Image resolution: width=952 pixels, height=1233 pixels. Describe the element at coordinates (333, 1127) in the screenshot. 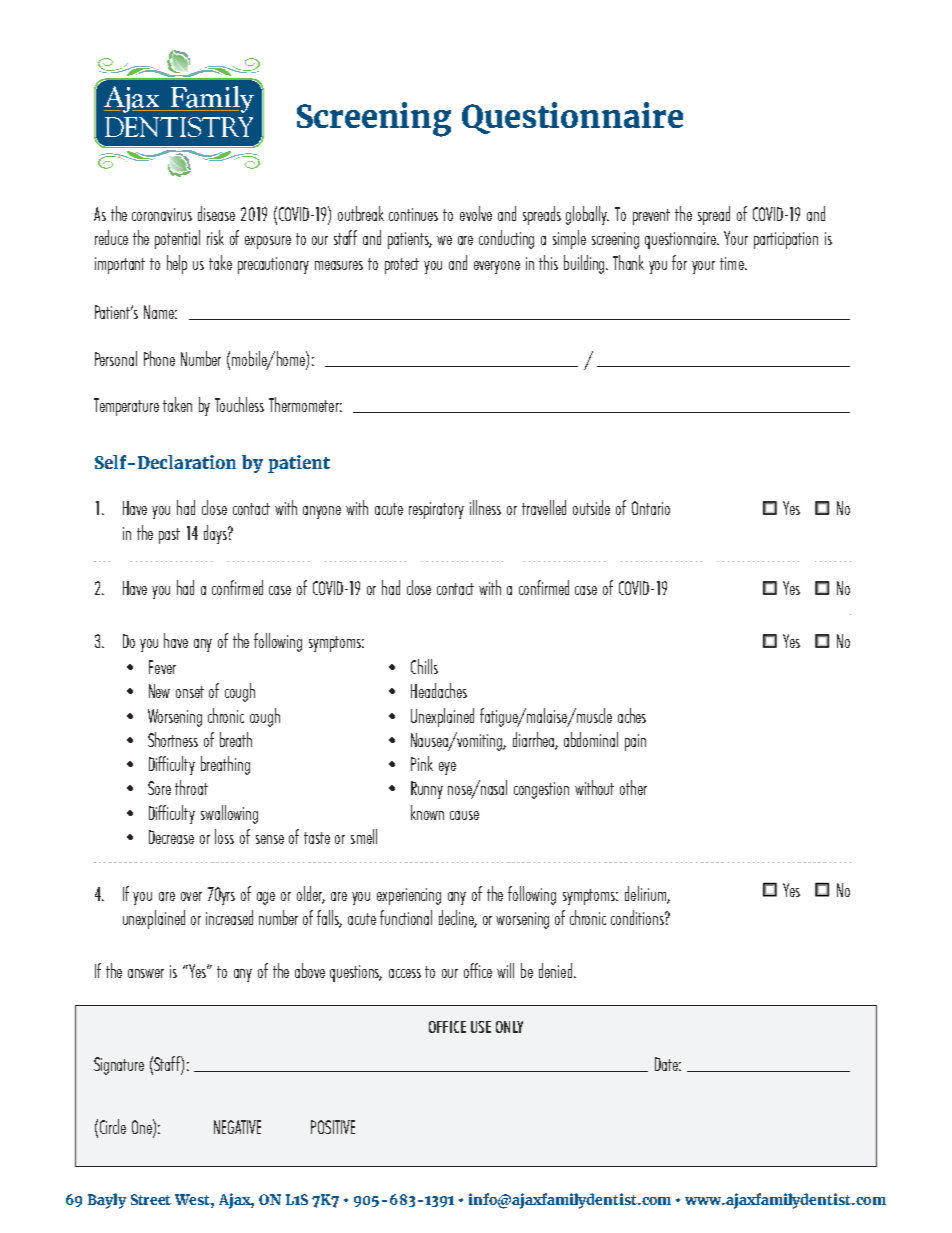

I see `POSITIVE` at that location.
